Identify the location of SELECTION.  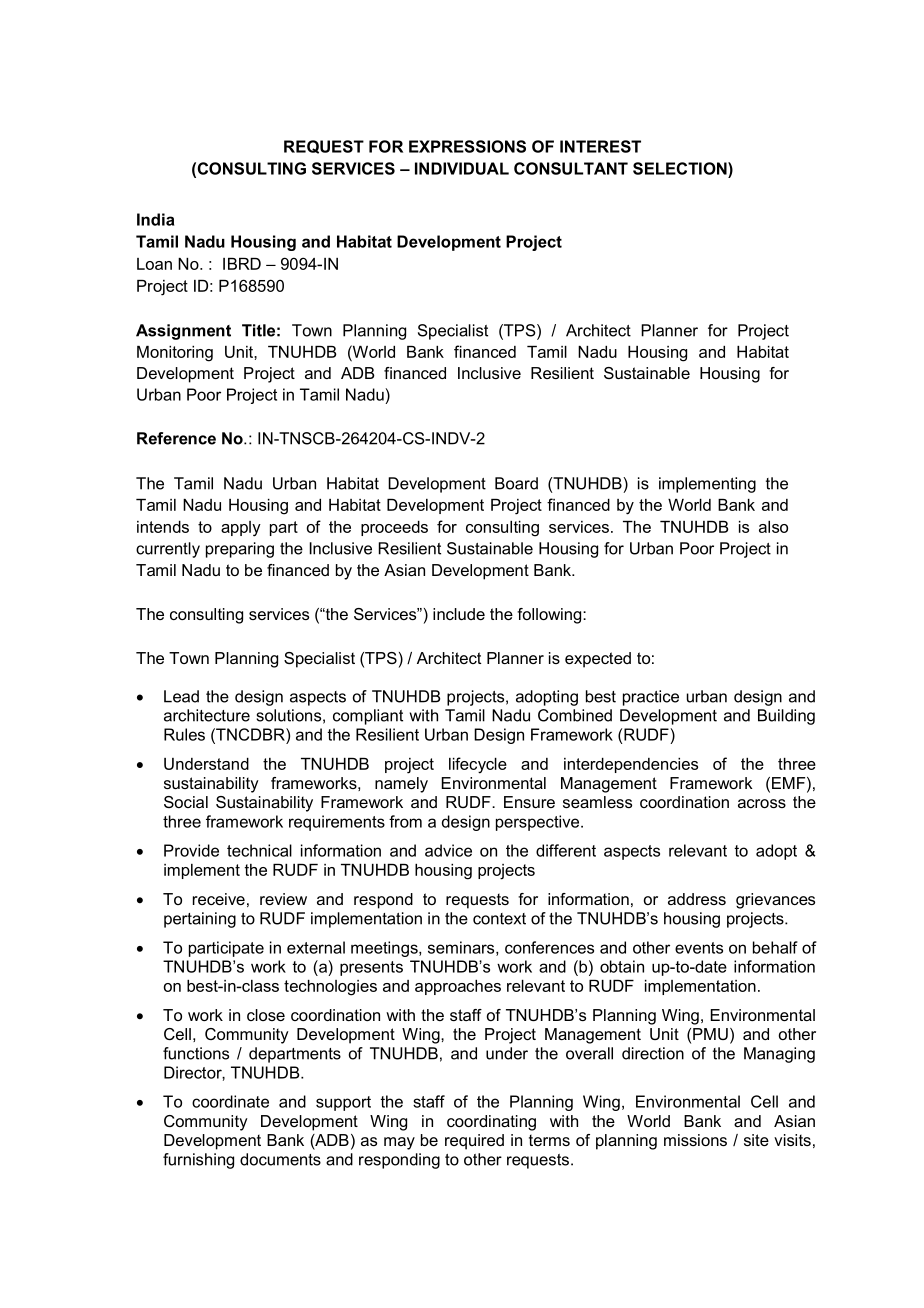
(681, 168).
